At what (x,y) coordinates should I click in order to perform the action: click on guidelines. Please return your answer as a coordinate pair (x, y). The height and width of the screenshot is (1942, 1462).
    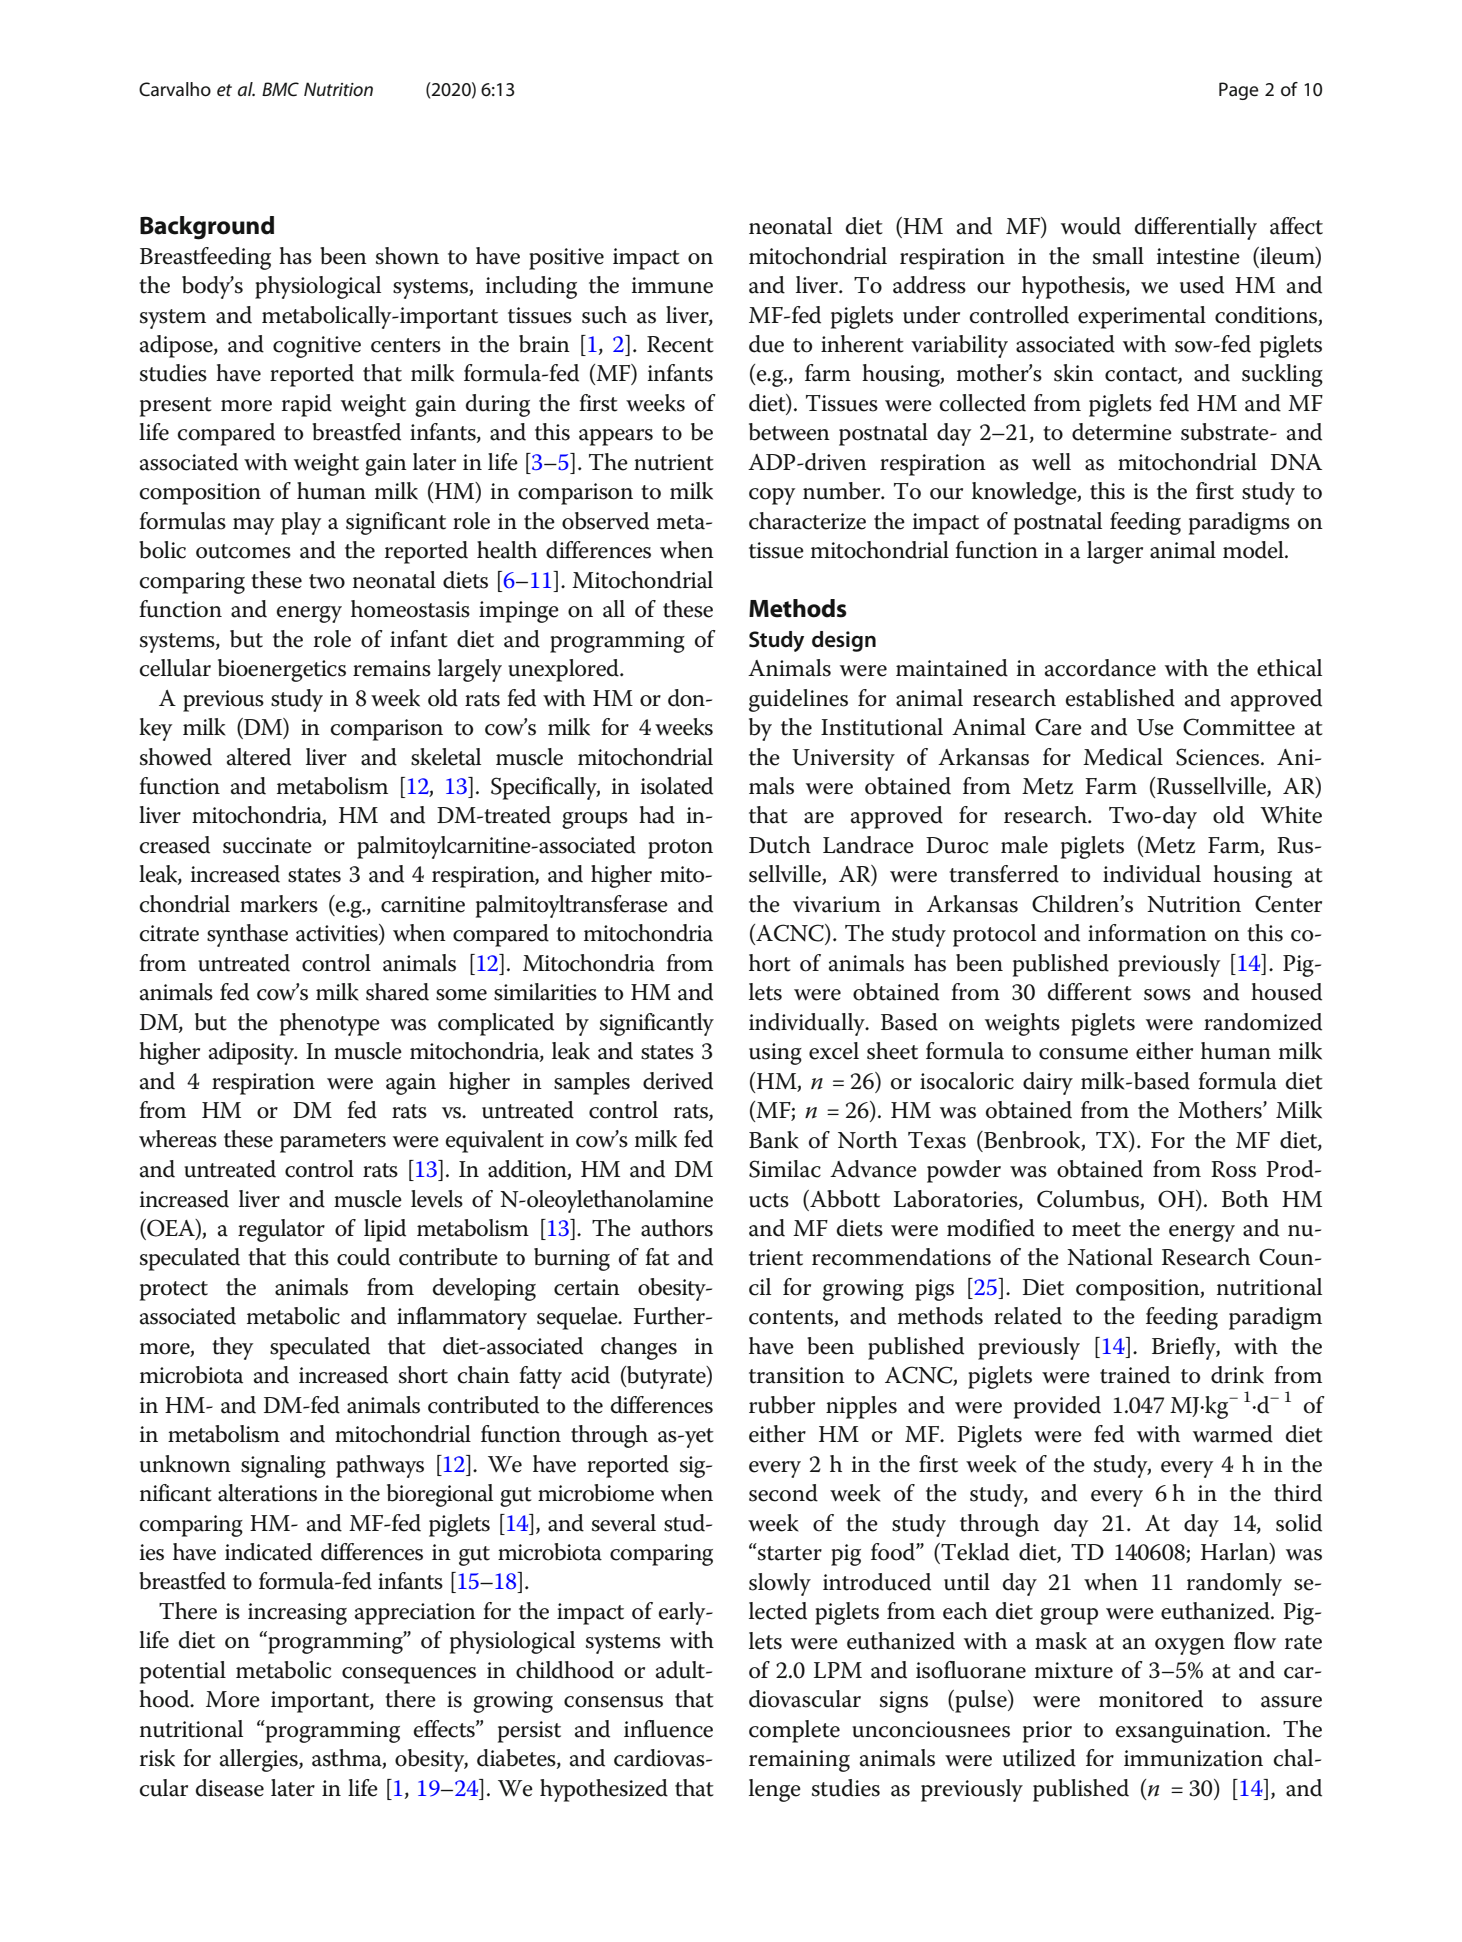
    Looking at the image, I should click on (798, 700).
